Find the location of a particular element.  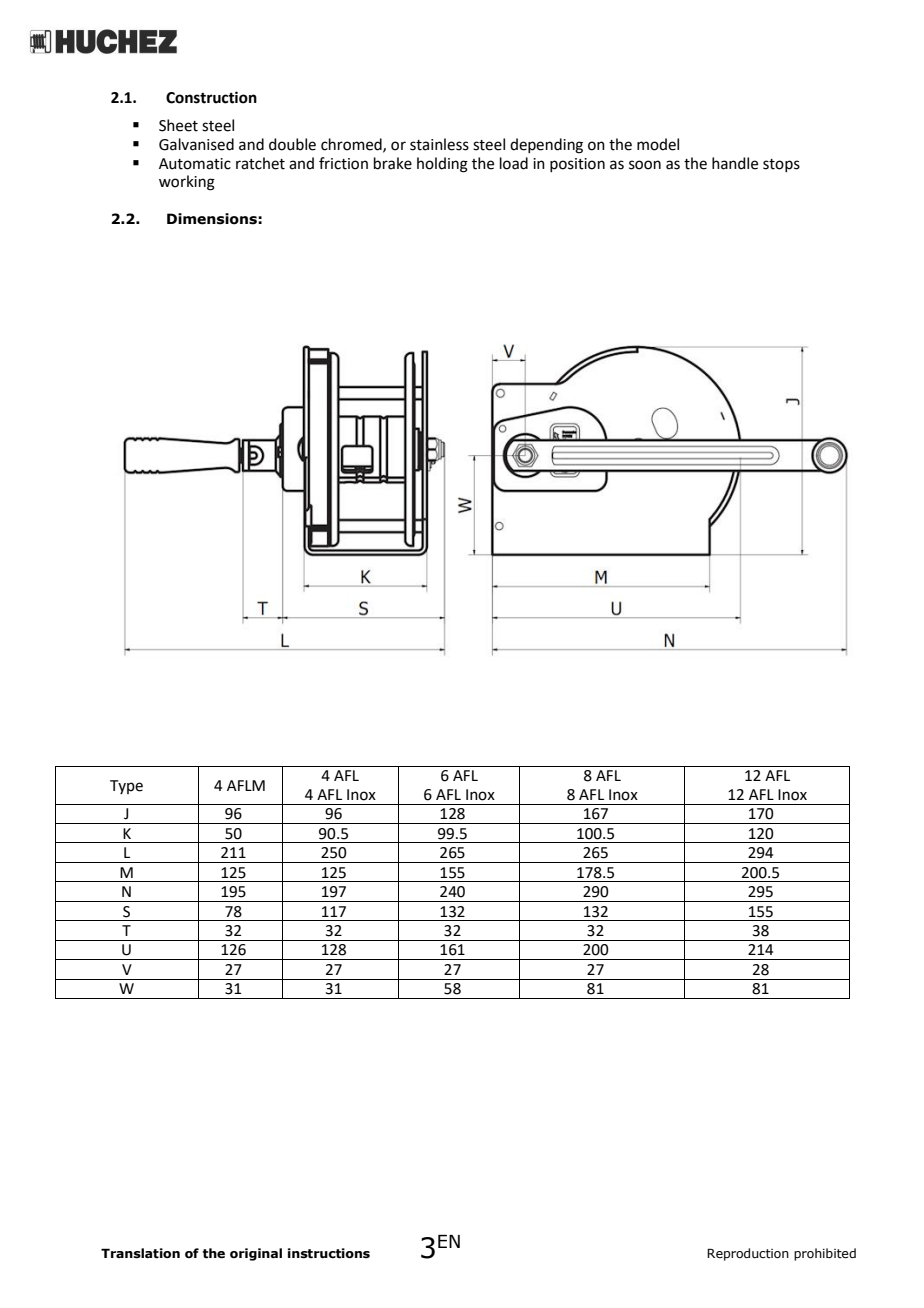

load is located at coordinates (514, 163).
